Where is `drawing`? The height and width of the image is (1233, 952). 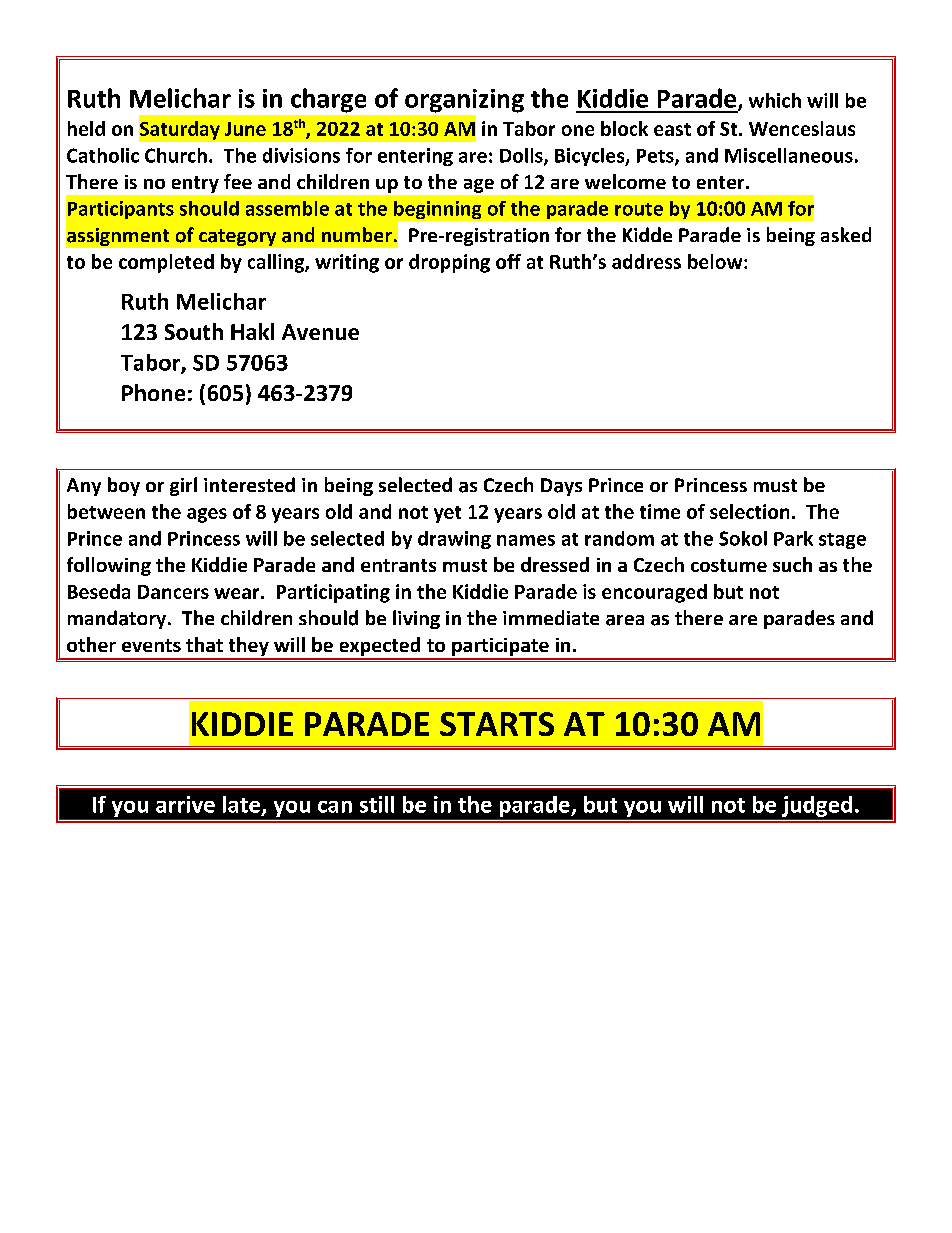
drawing is located at coordinates (454, 540).
